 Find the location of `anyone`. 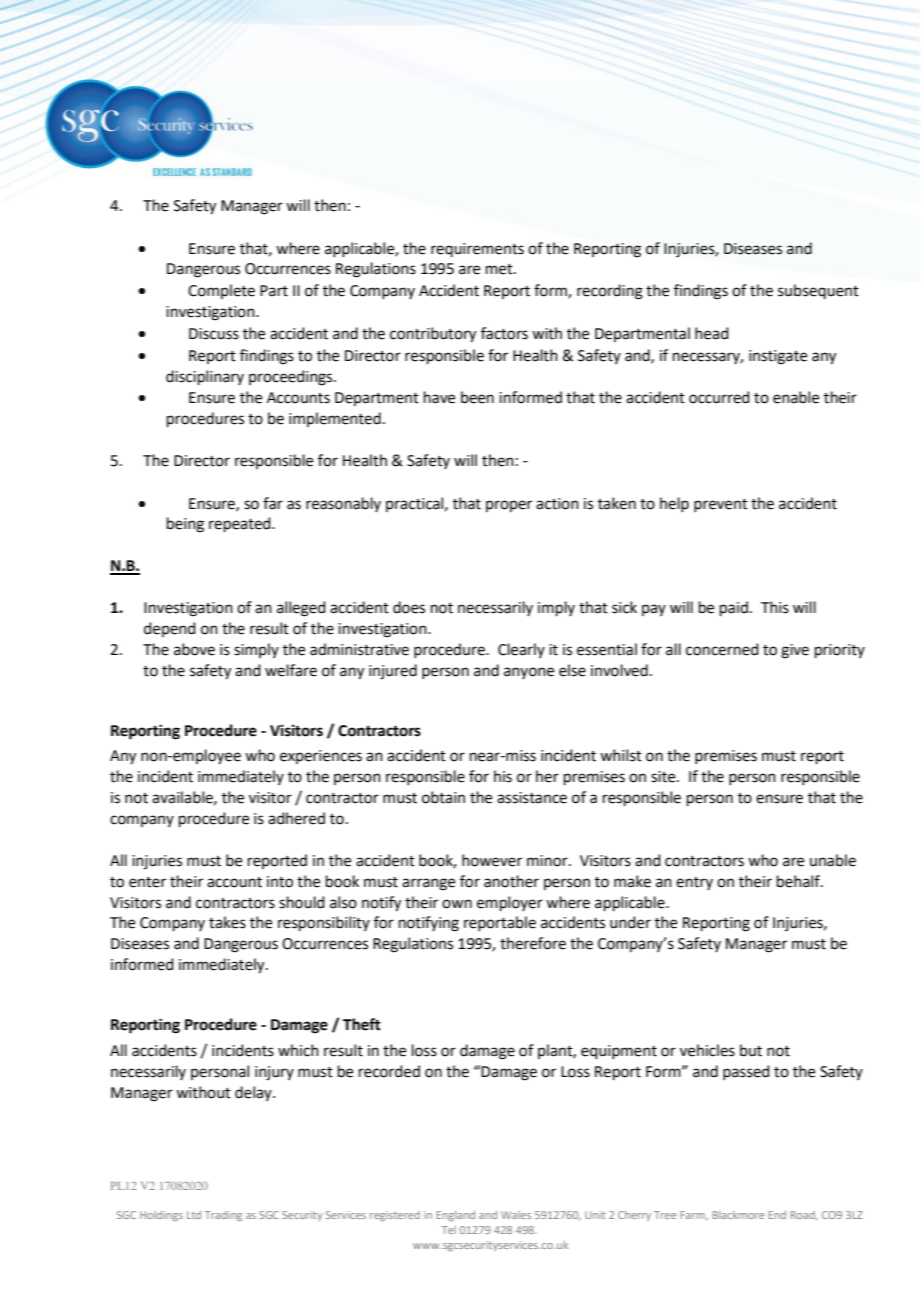

anyone is located at coordinates (529, 673).
